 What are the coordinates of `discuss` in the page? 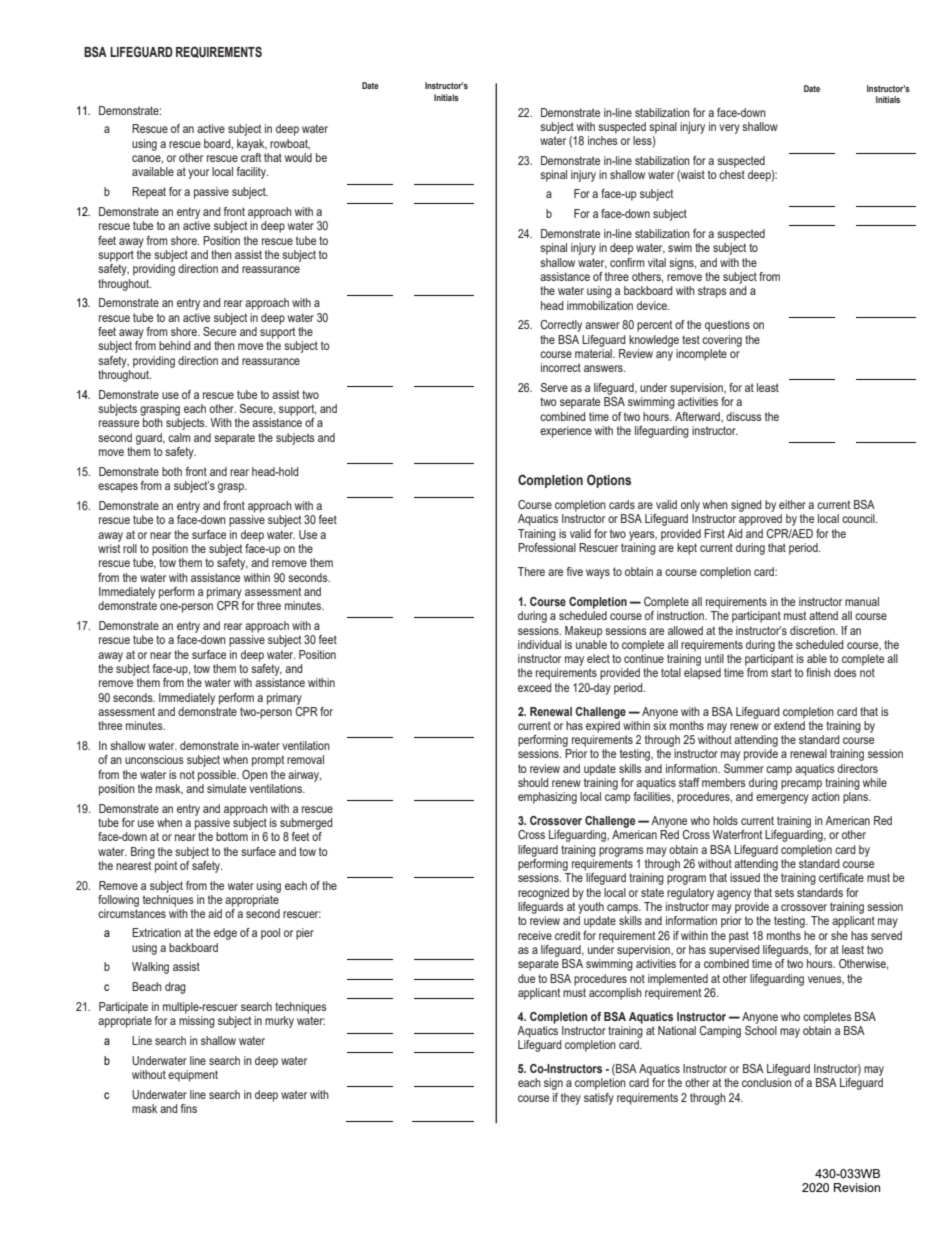 It's located at (744, 416).
